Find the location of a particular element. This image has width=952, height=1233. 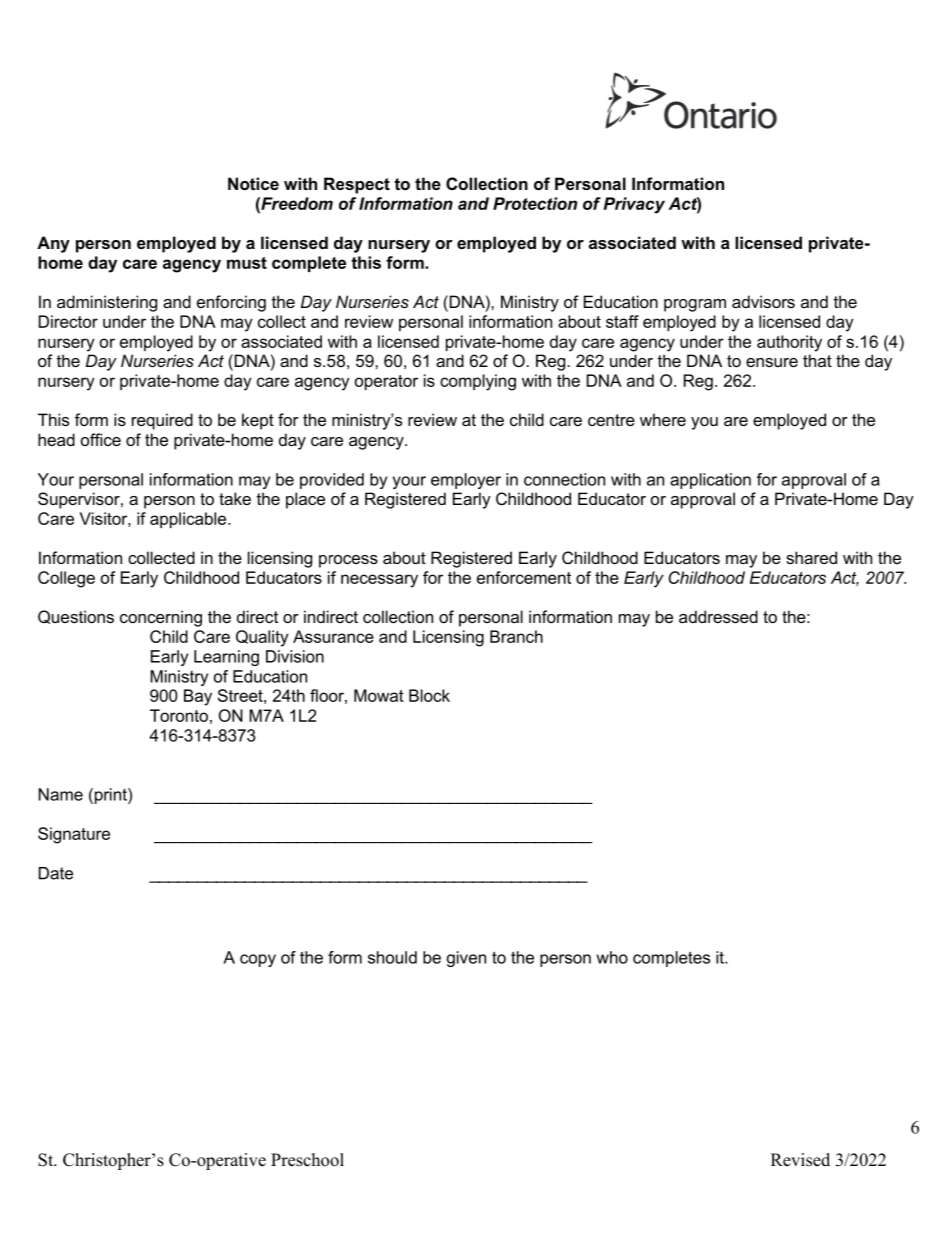

Respect is located at coordinates (357, 185).
